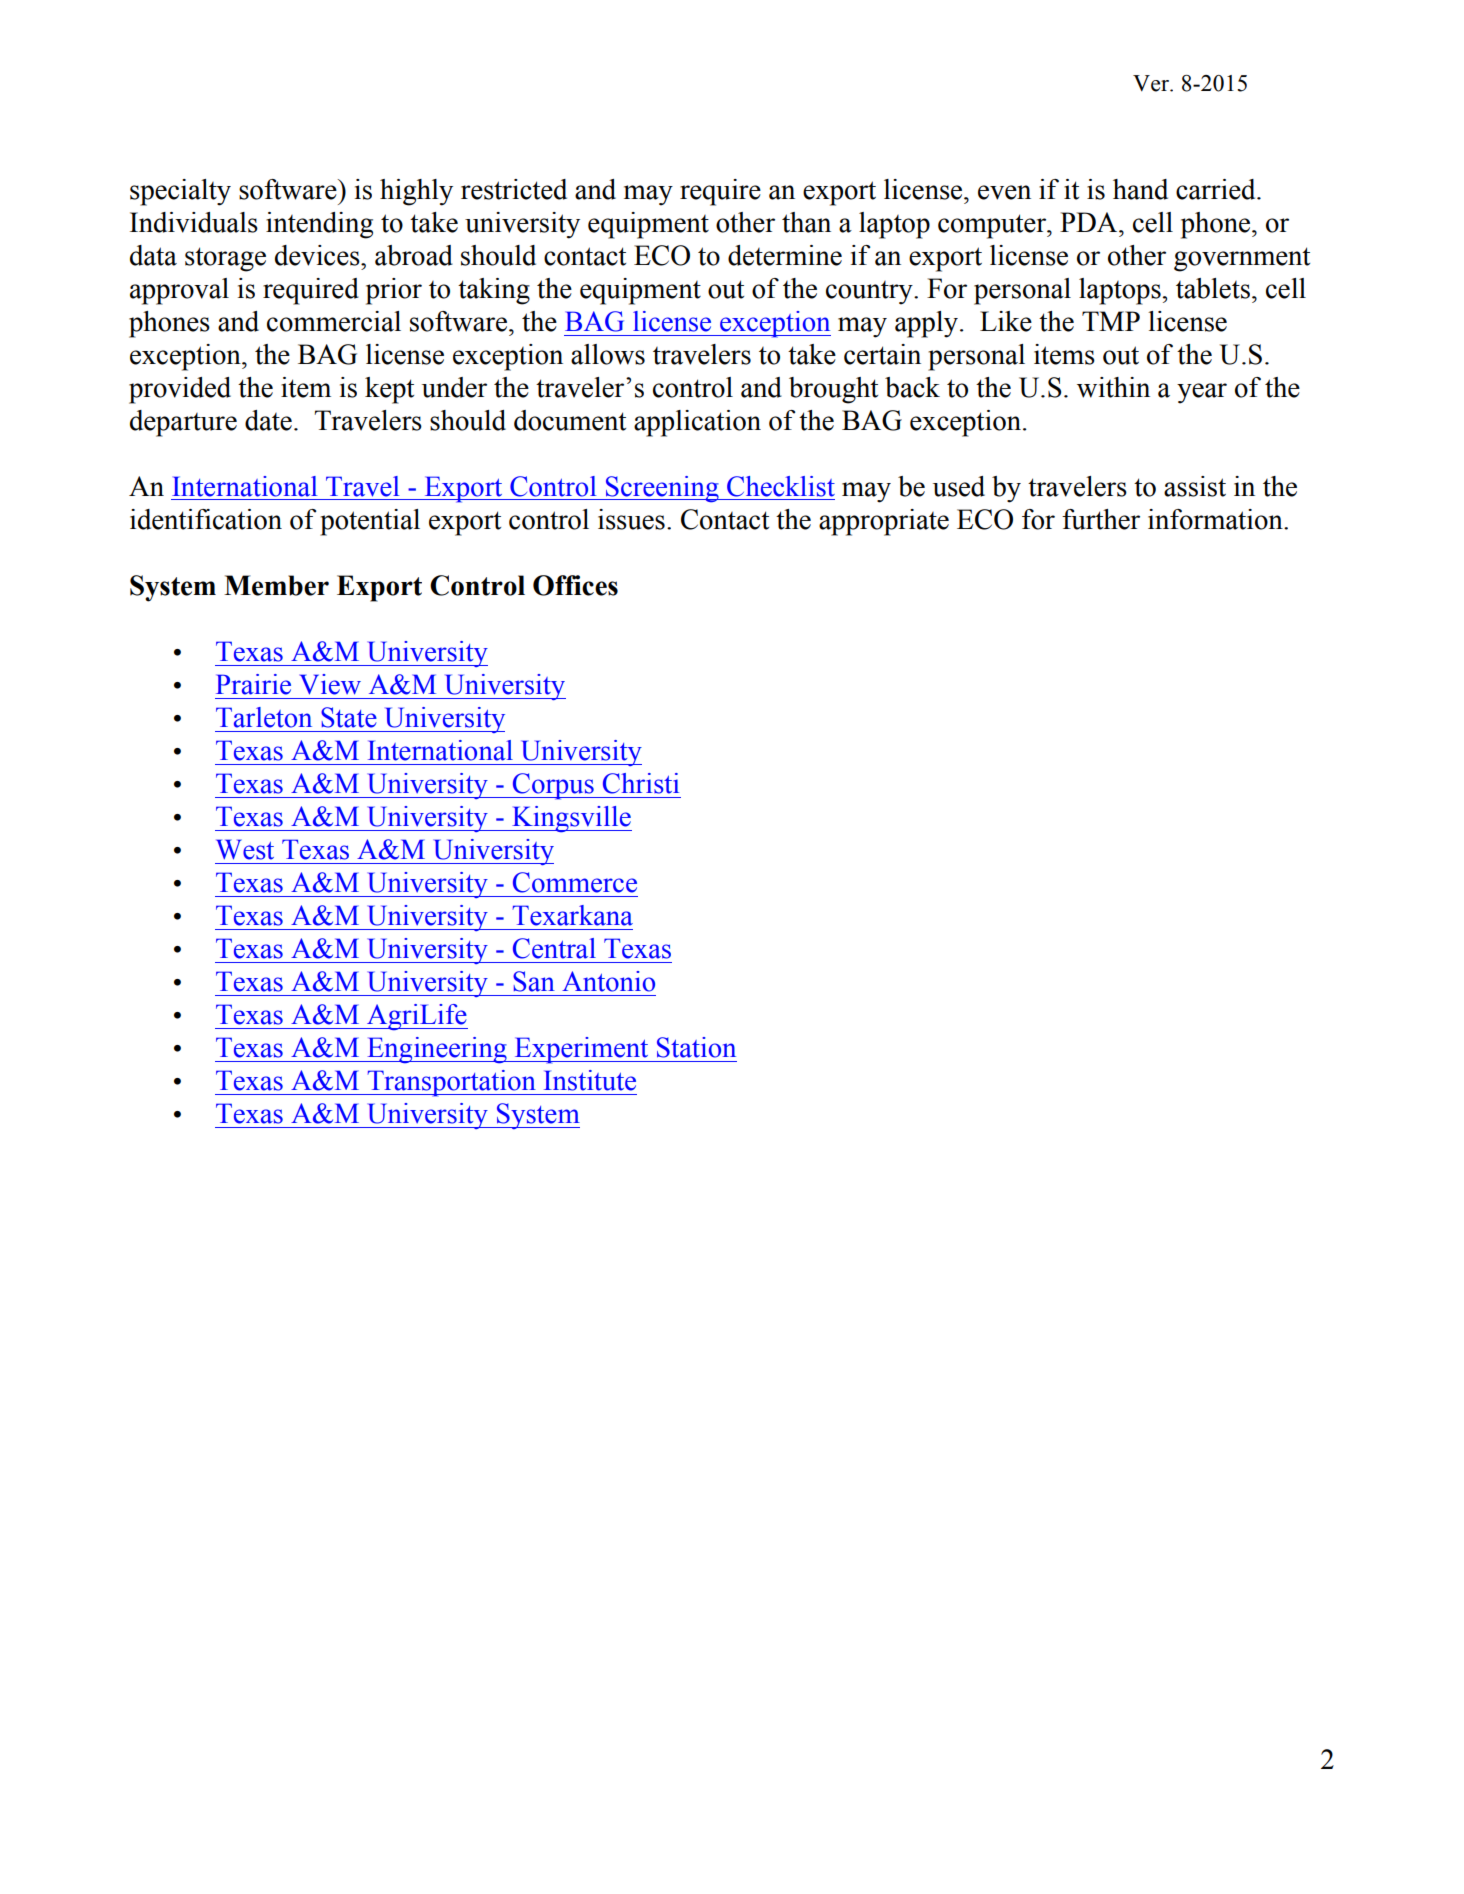  Describe the element at coordinates (631, 519) in the image. I see `issues` at that location.
